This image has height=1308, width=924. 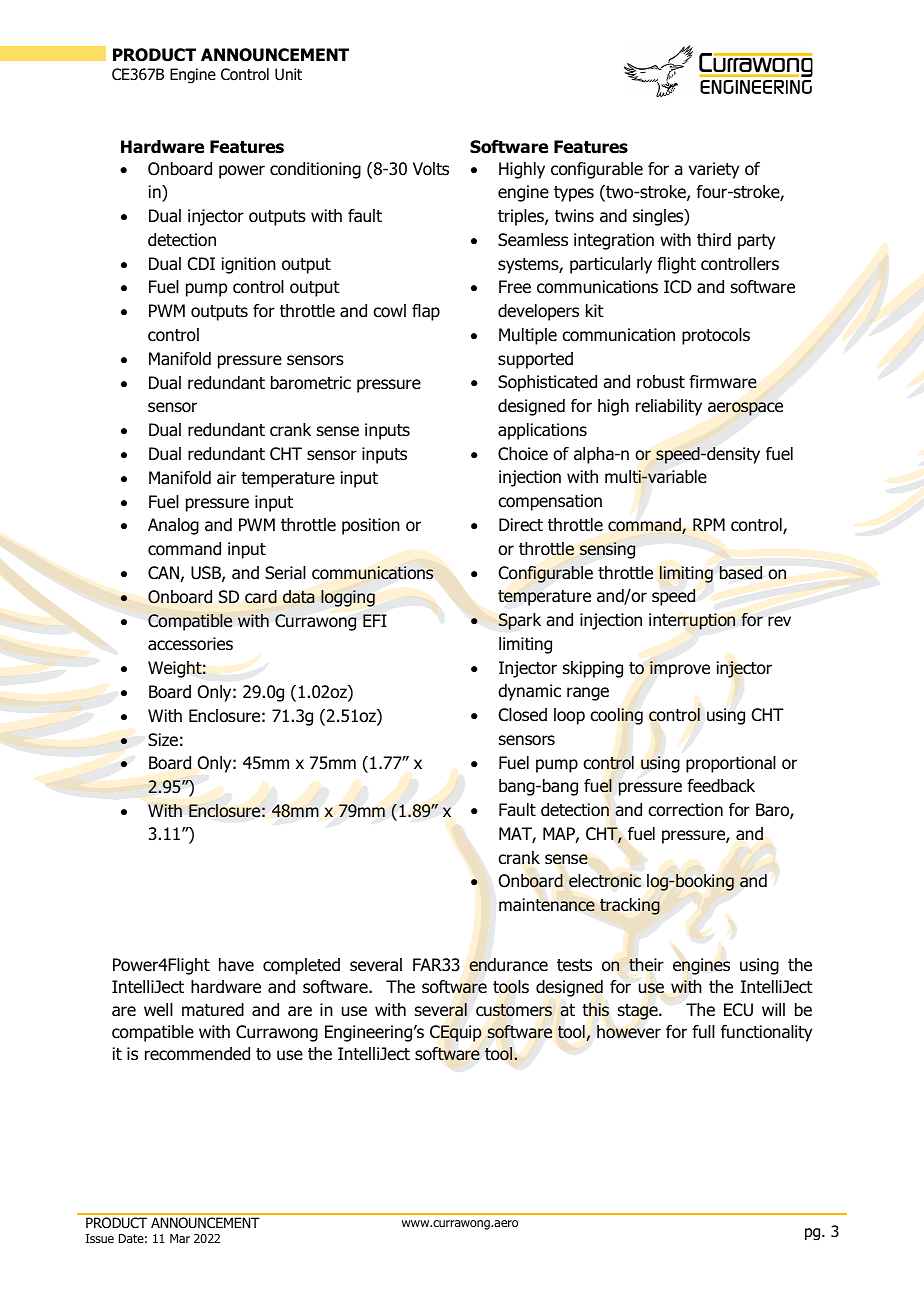 What do you see at coordinates (508, 965) in the image?
I see `endurance` at bounding box center [508, 965].
